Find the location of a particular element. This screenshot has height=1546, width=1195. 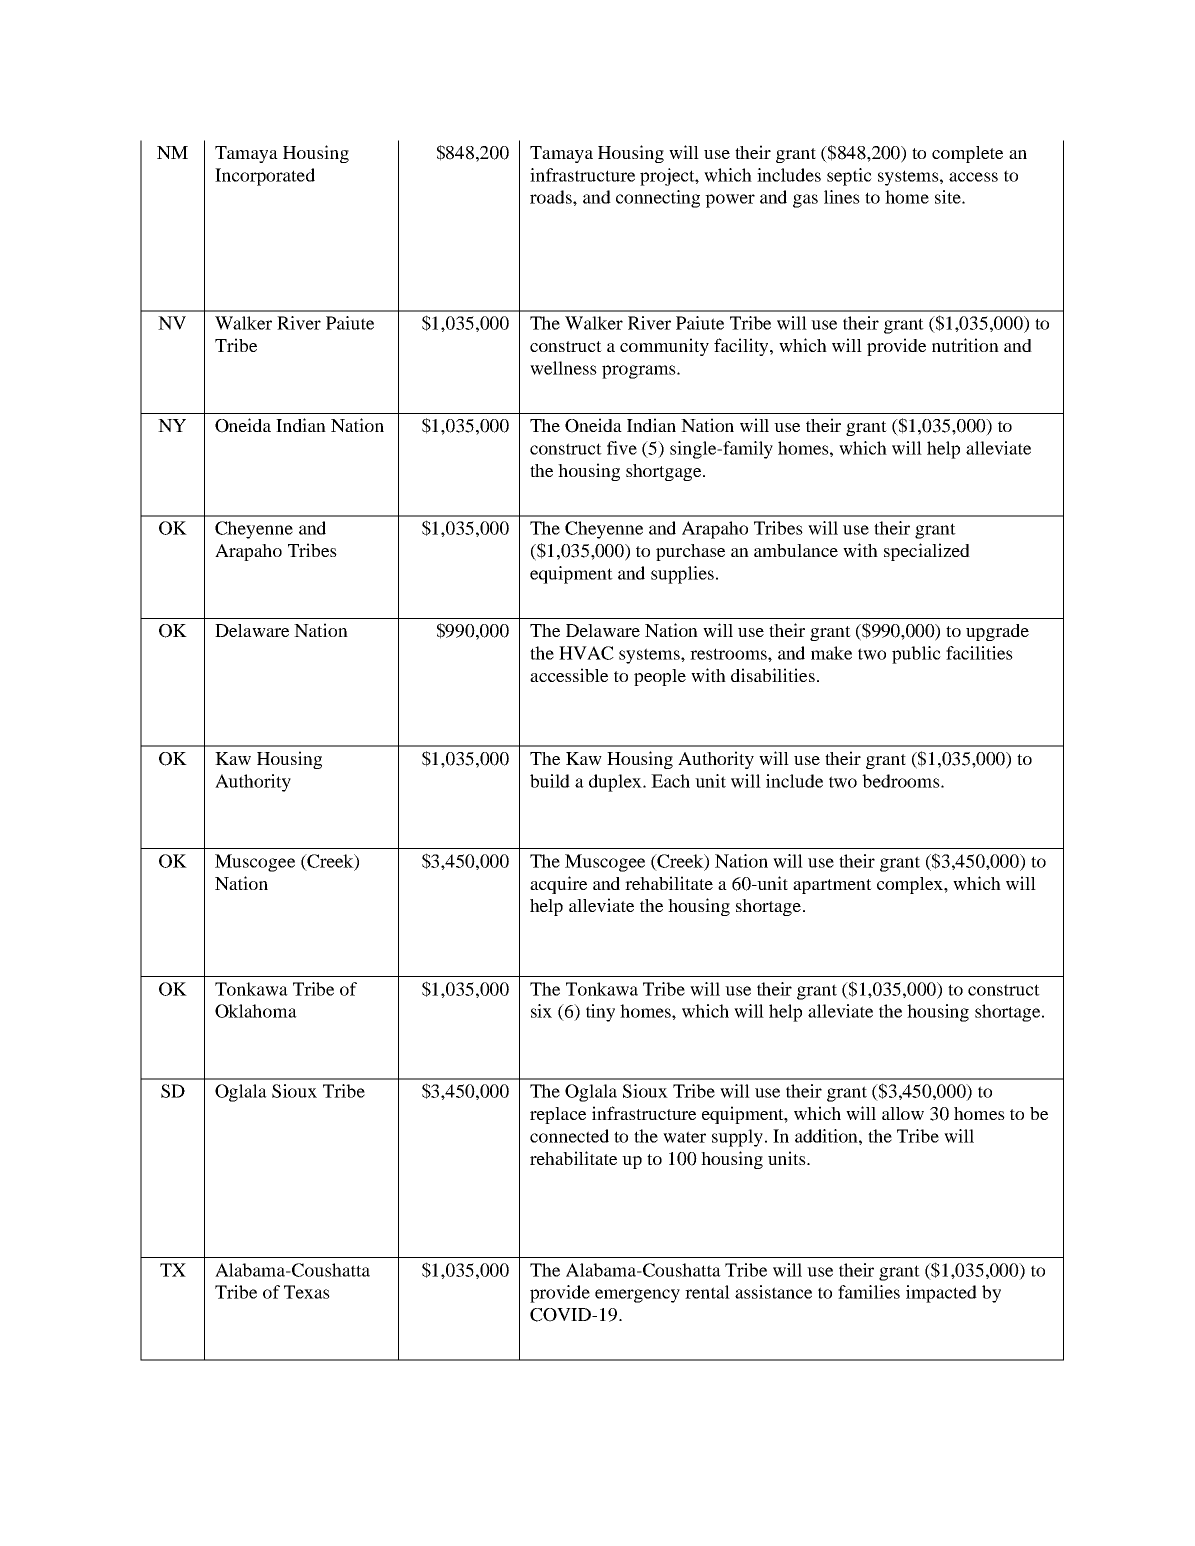

bedrooms is located at coordinates (902, 781).
